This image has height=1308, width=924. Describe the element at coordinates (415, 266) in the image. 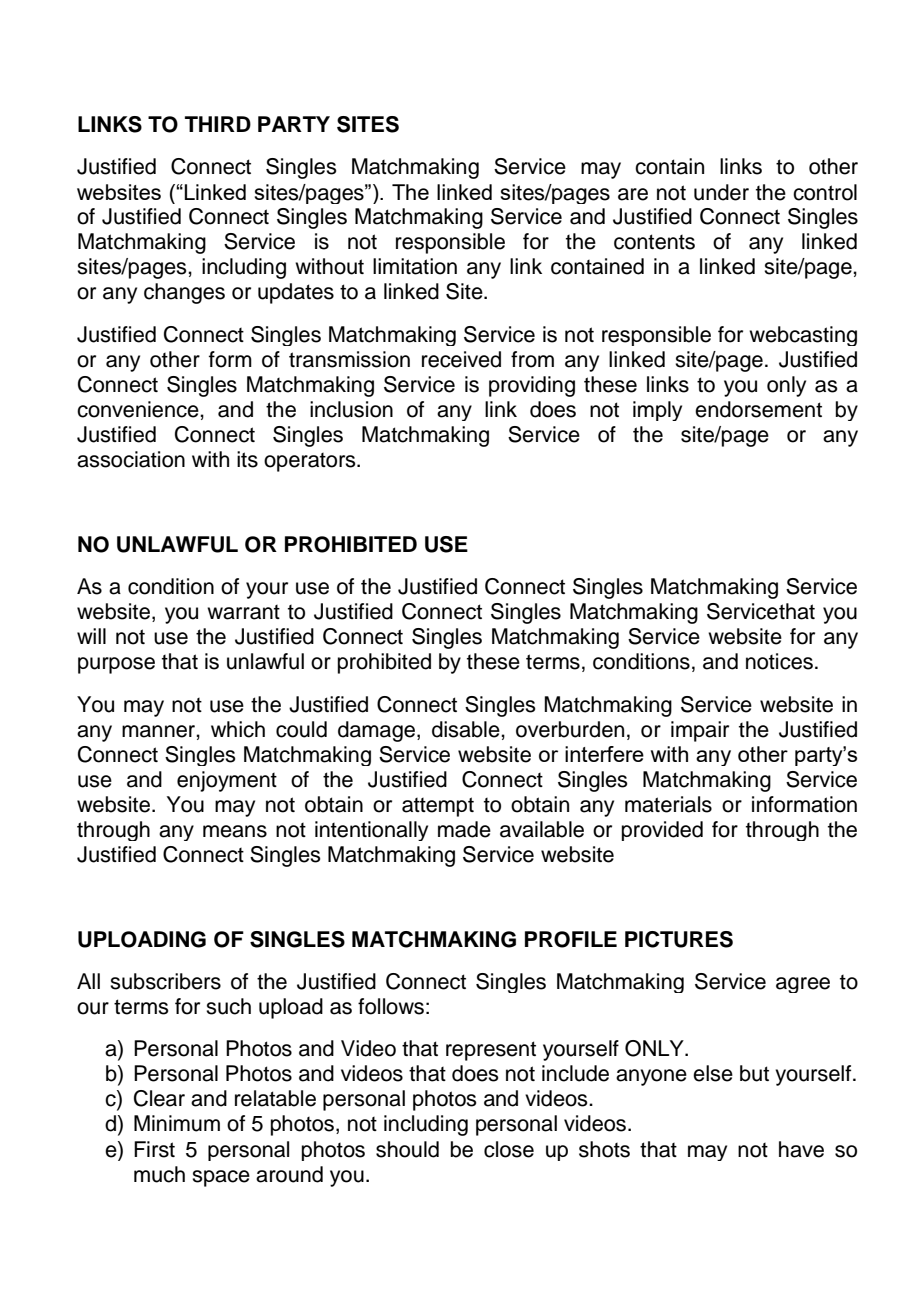

I see `limitation` at that location.
